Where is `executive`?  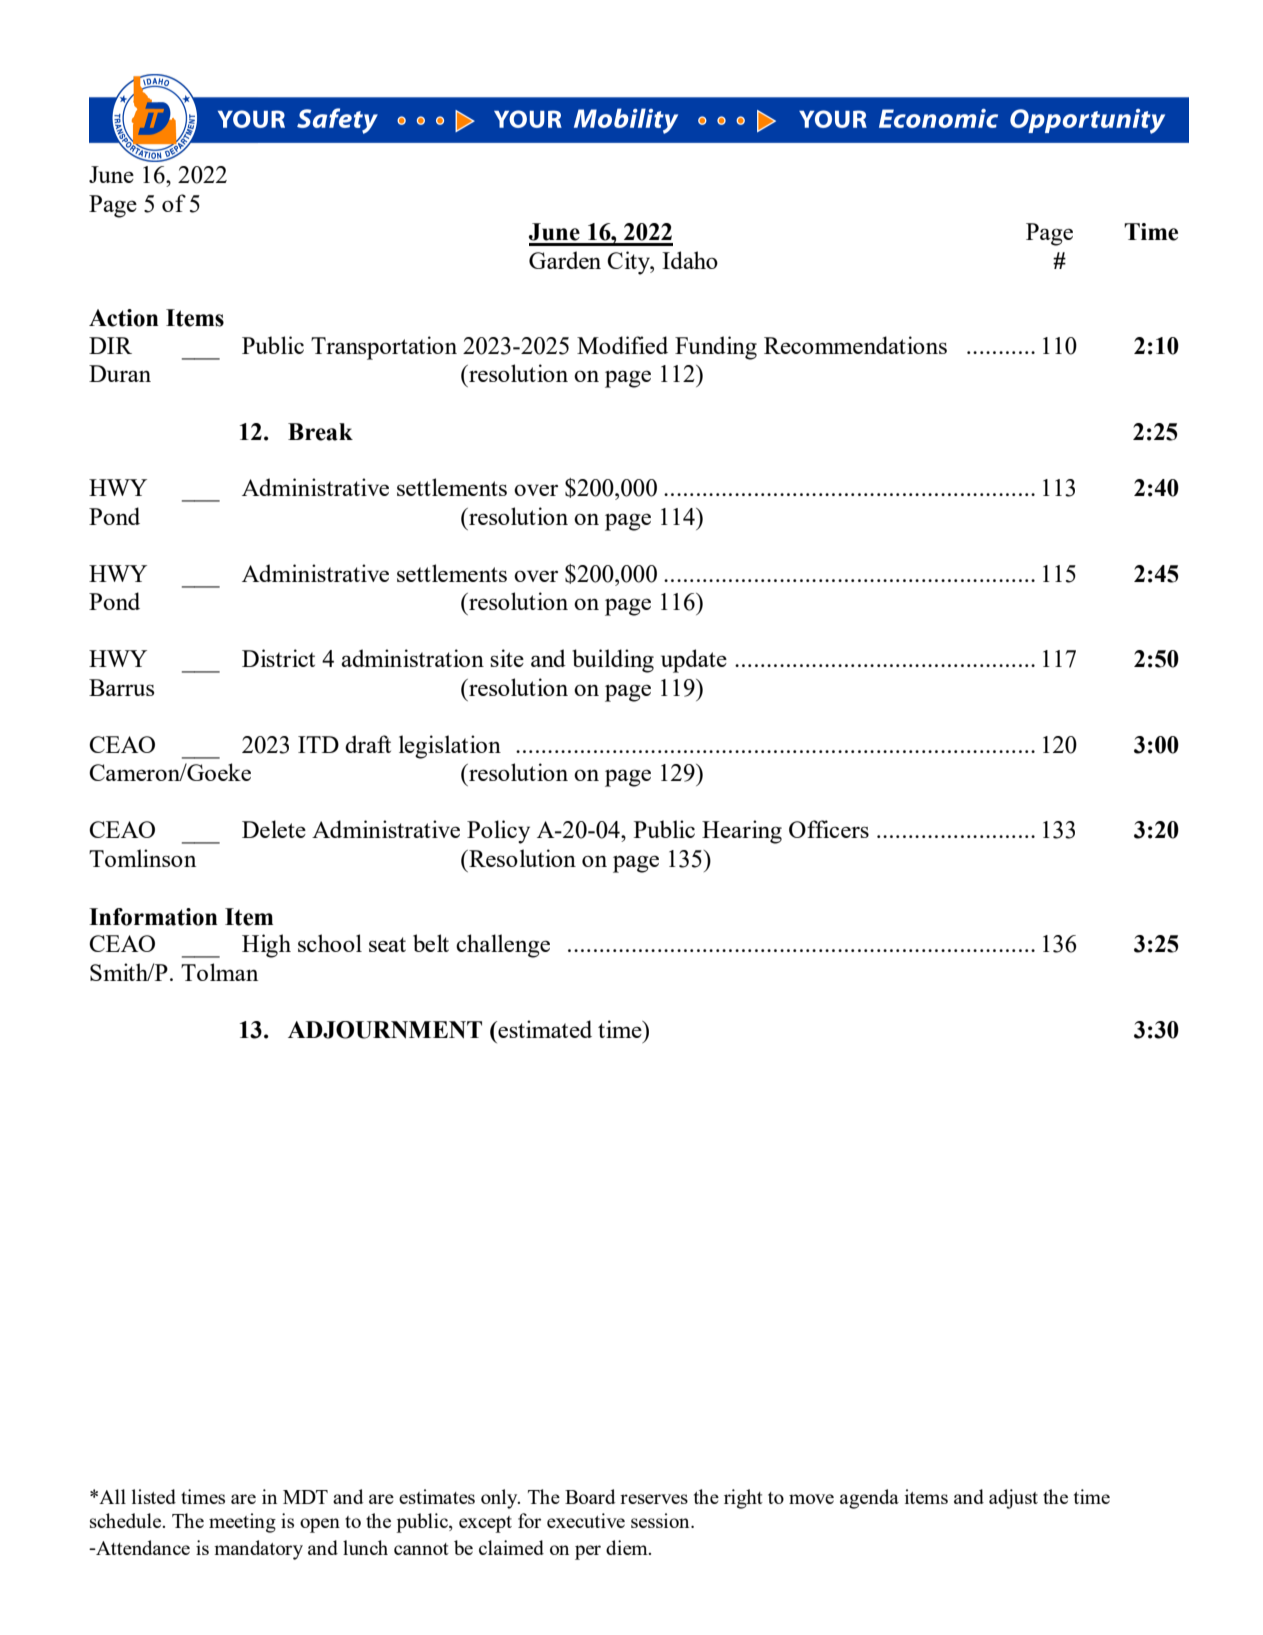
executive is located at coordinates (586, 1520).
